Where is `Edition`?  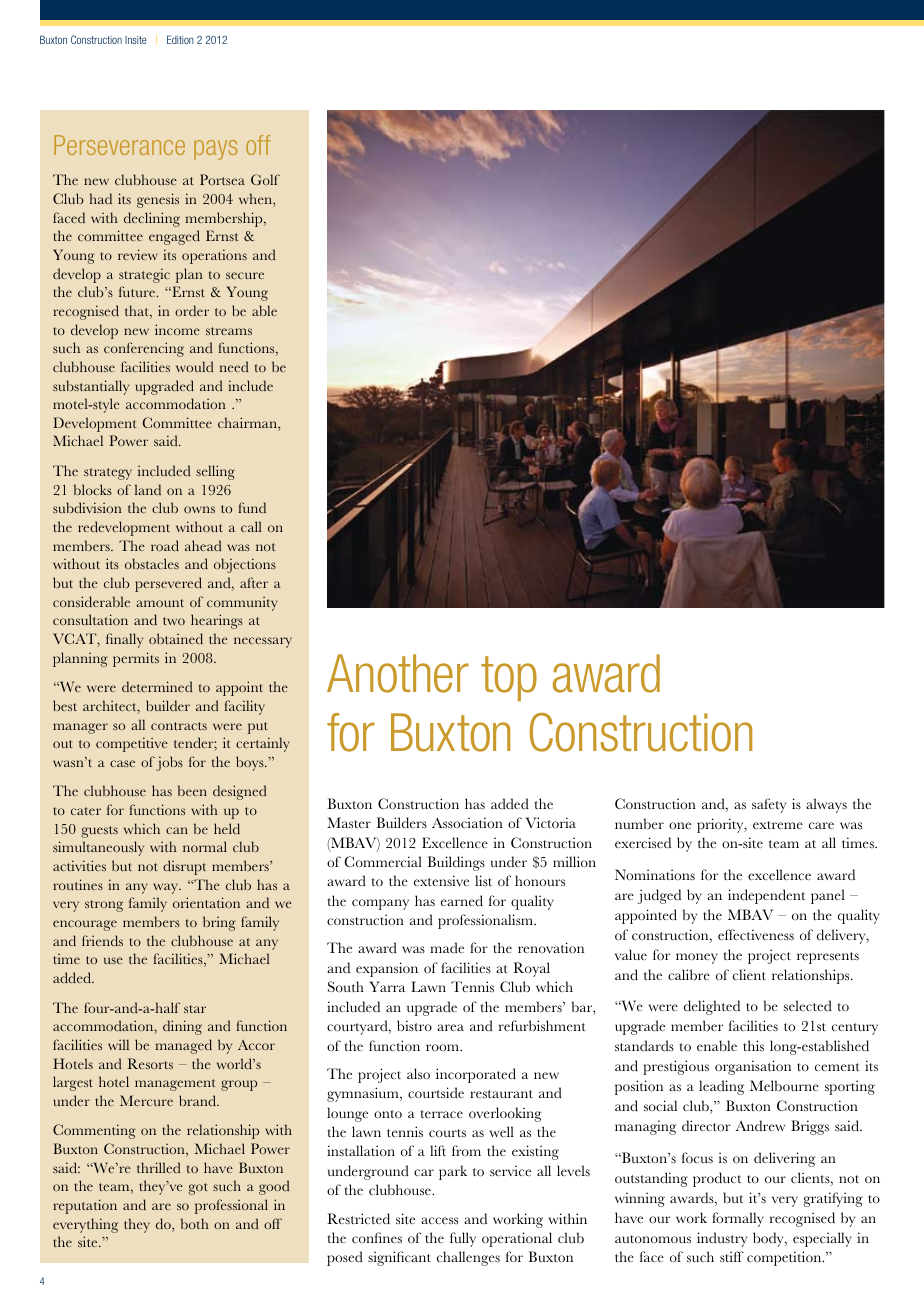
Edition is located at coordinates (180, 39).
